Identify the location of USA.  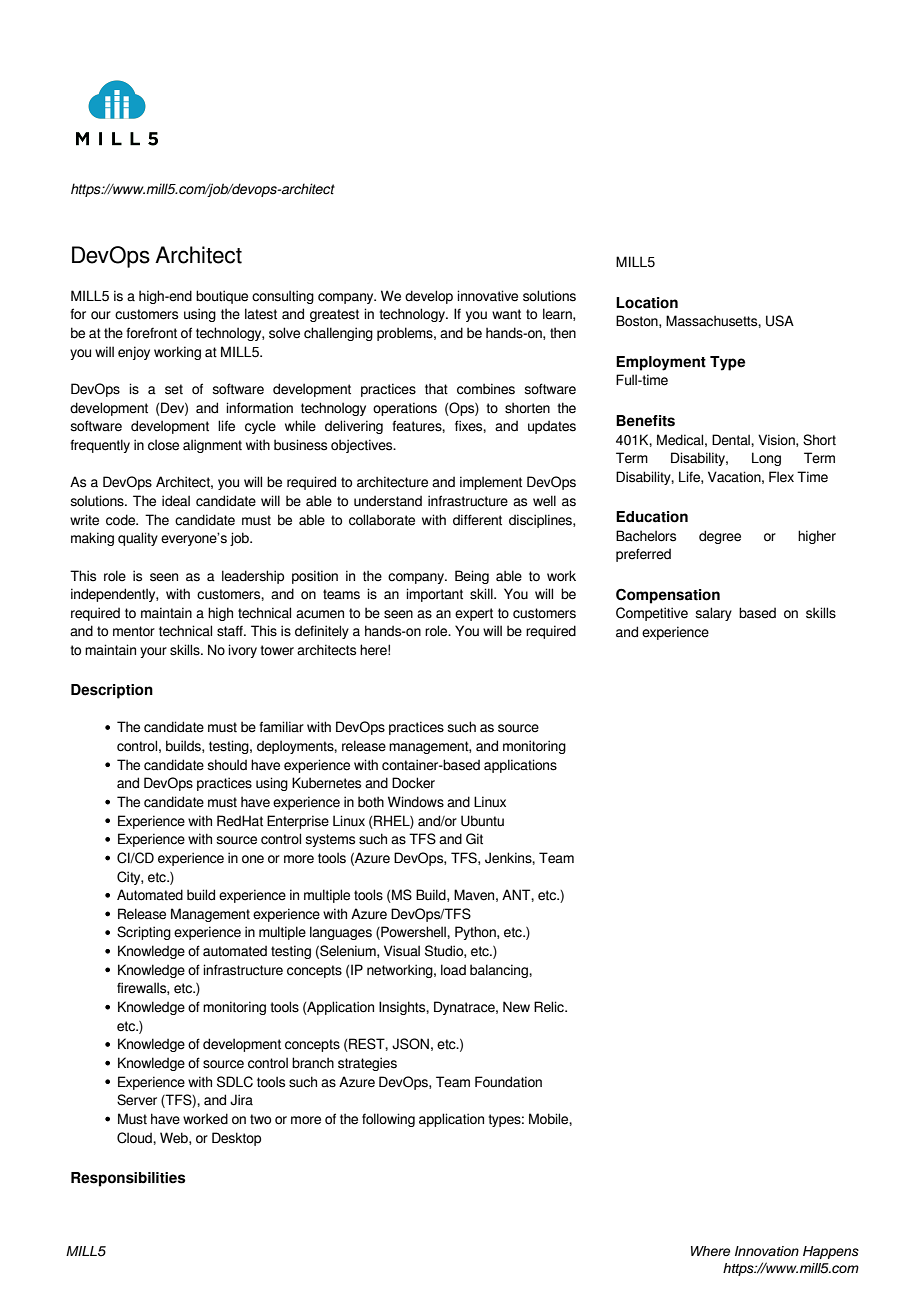
(780, 321).
